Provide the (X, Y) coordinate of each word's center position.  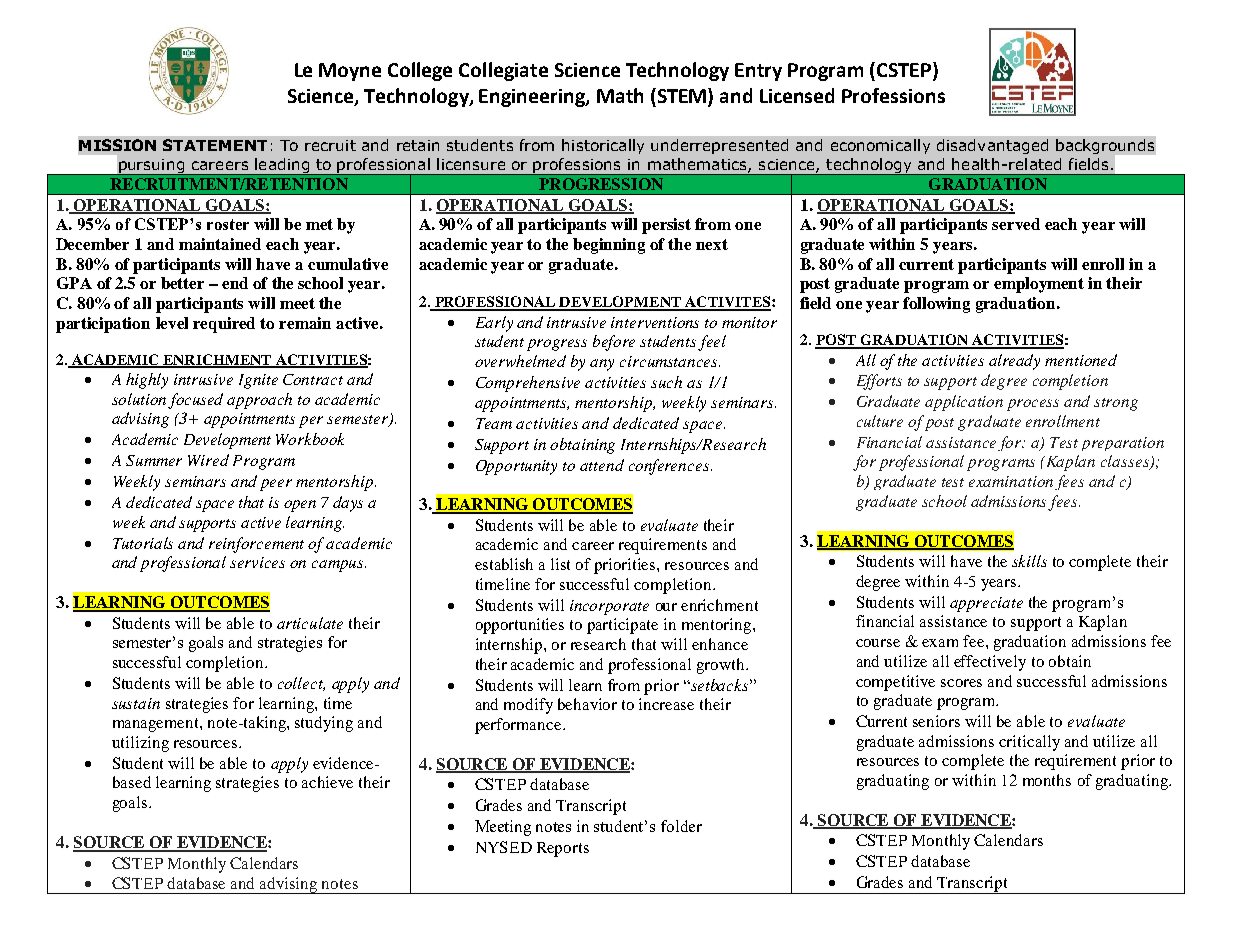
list (560, 564)
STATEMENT (215, 145)
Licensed (797, 95)
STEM (683, 97)
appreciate (986, 604)
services (257, 562)
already (1014, 362)
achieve (327, 782)
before (614, 343)
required (224, 325)
